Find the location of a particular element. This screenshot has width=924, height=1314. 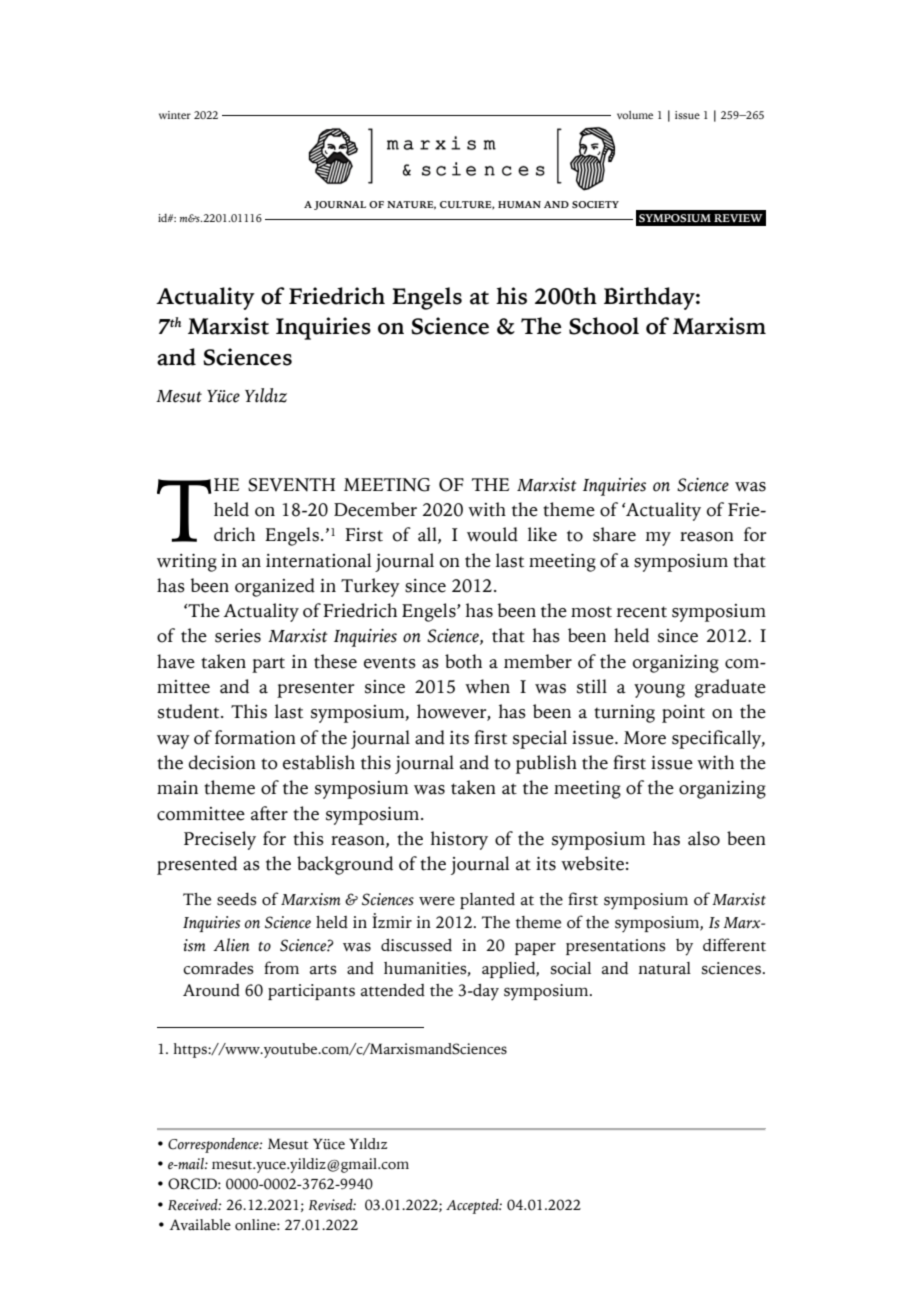

attended is located at coordinates (393, 990).
